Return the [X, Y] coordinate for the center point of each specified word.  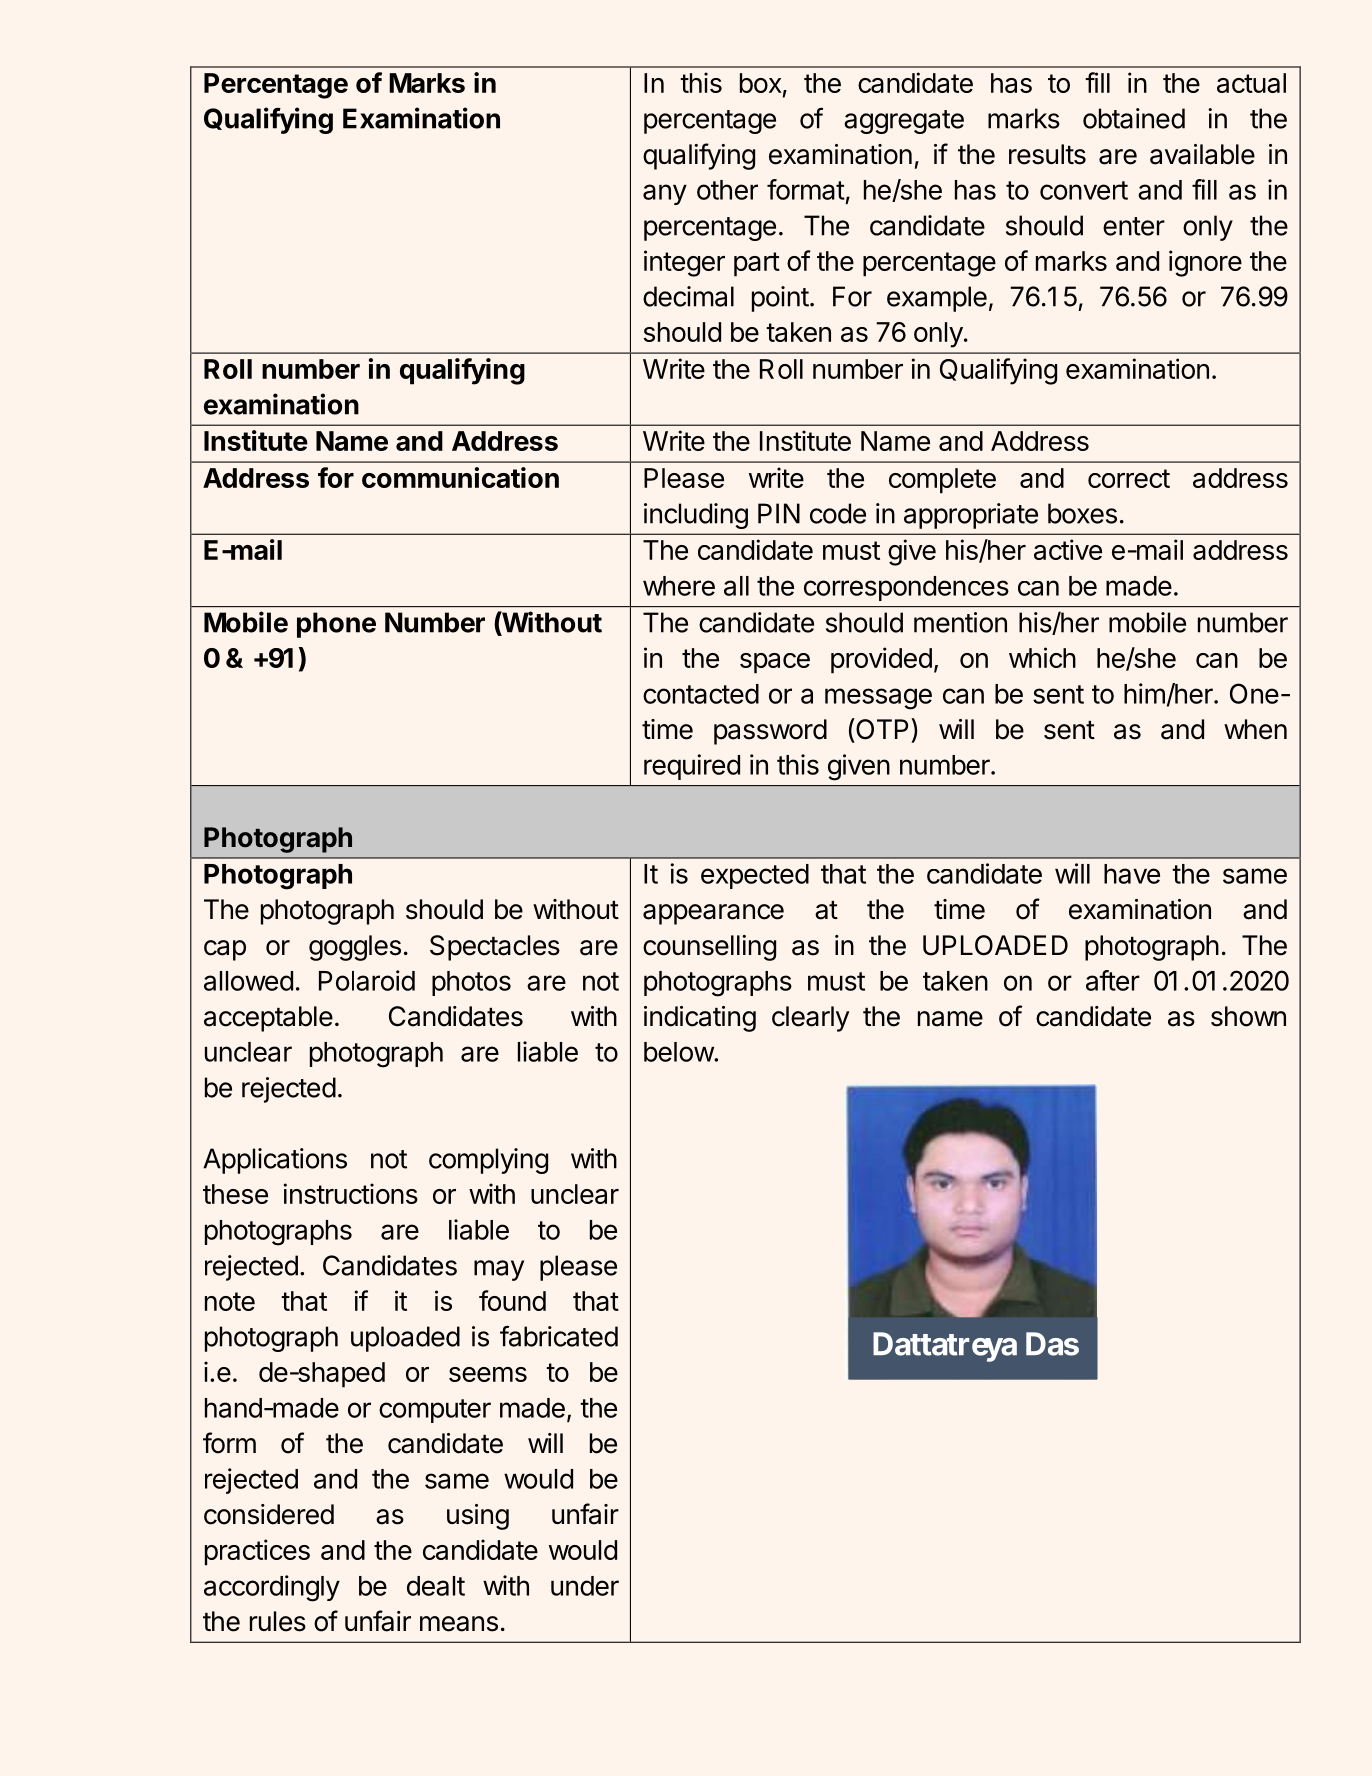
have [1132, 874]
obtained [1134, 118]
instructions [351, 1193]
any [665, 194]
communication [460, 477]
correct [1129, 478]
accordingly [272, 1588]
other [727, 190]
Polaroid [367, 980]
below [679, 1052]
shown [1248, 1016]
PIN [779, 513]
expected [755, 876]
